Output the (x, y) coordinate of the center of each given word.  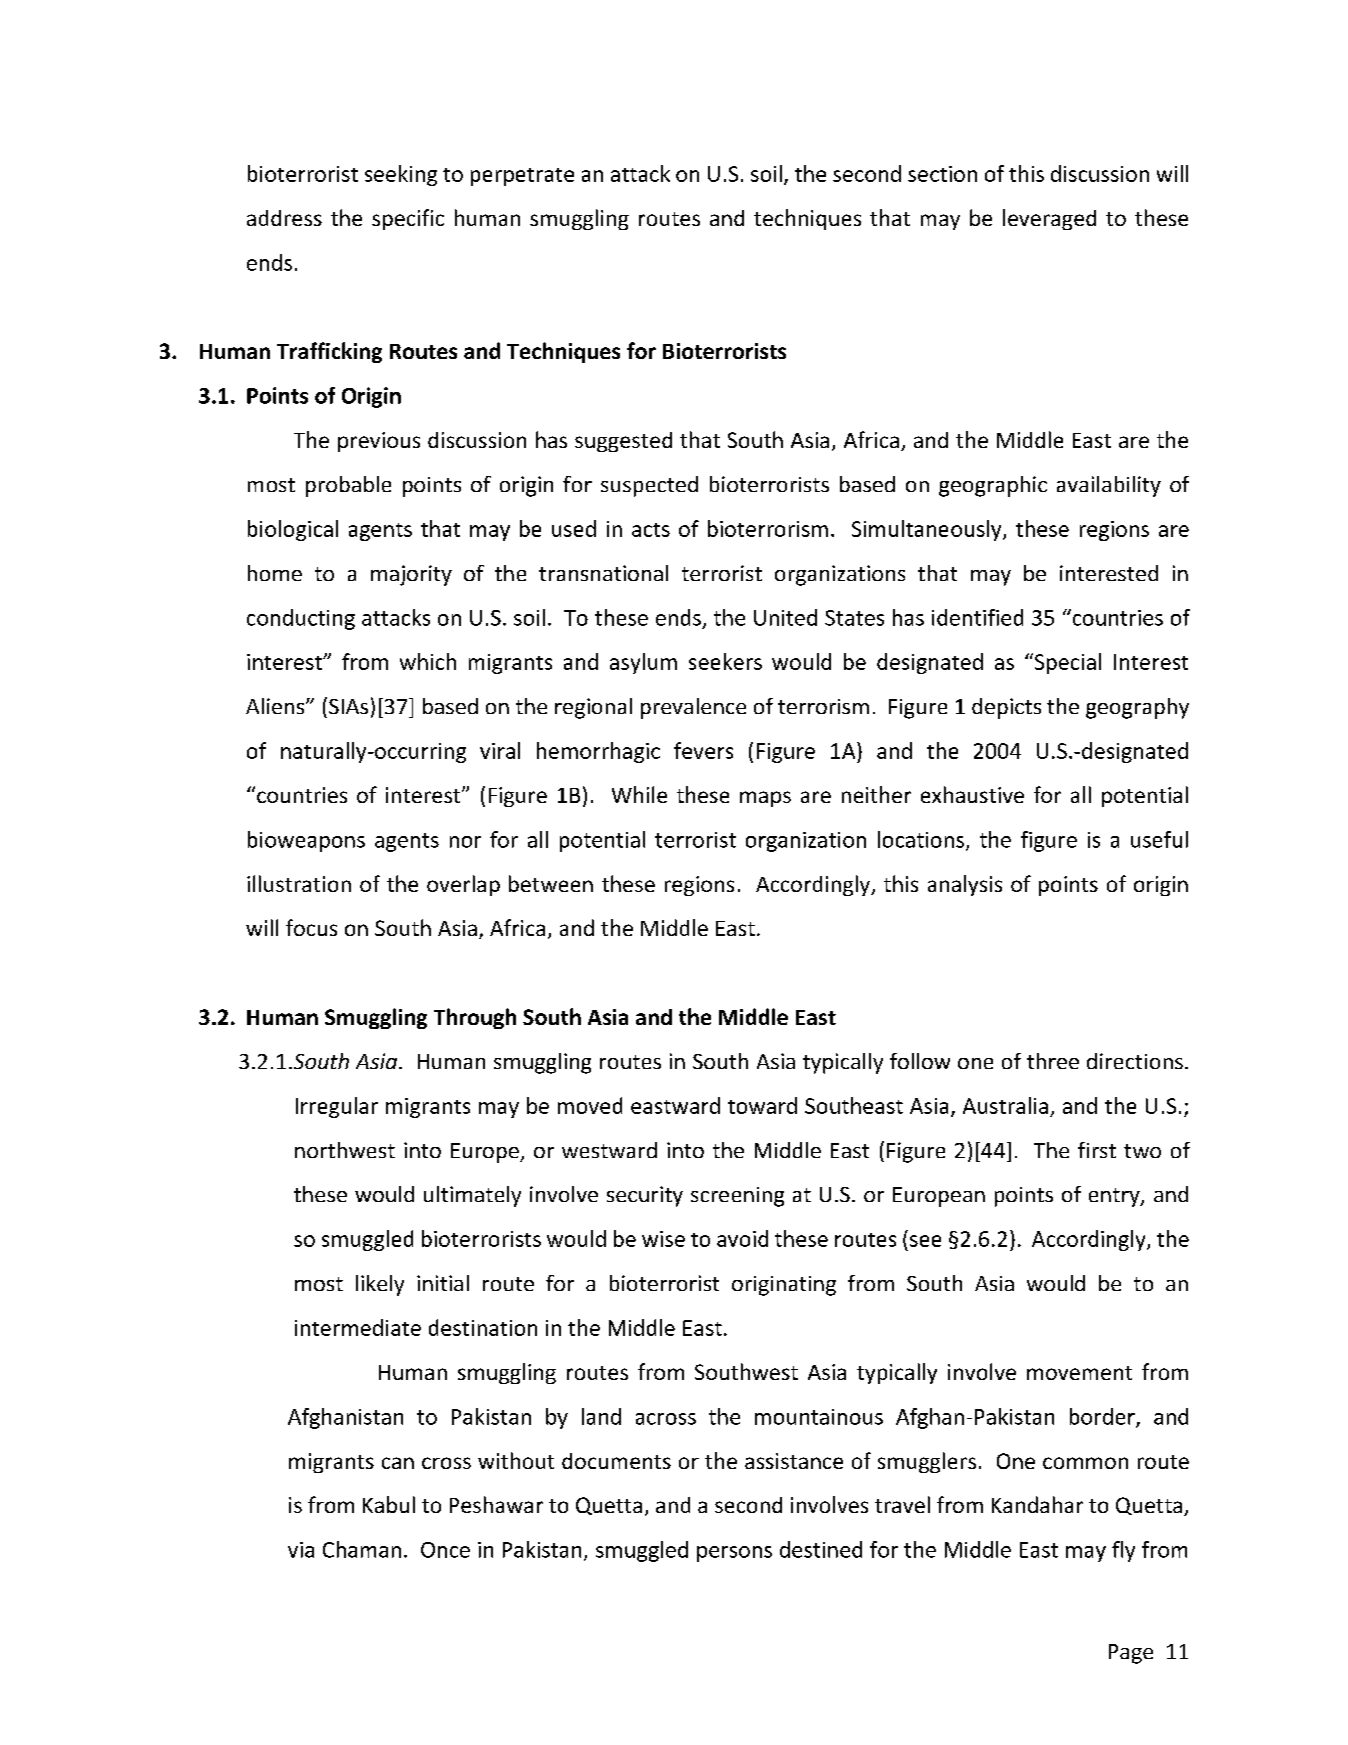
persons (734, 1554)
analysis (965, 885)
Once (445, 1550)
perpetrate (522, 177)
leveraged (1049, 219)
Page (1131, 1654)
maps (765, 799)
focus (311, 927)
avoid (742, 1238)
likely (380, 1285)
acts (651, 530)
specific (408, 219)
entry (1115, 1197)
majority (411, 575)
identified (977, 617)
